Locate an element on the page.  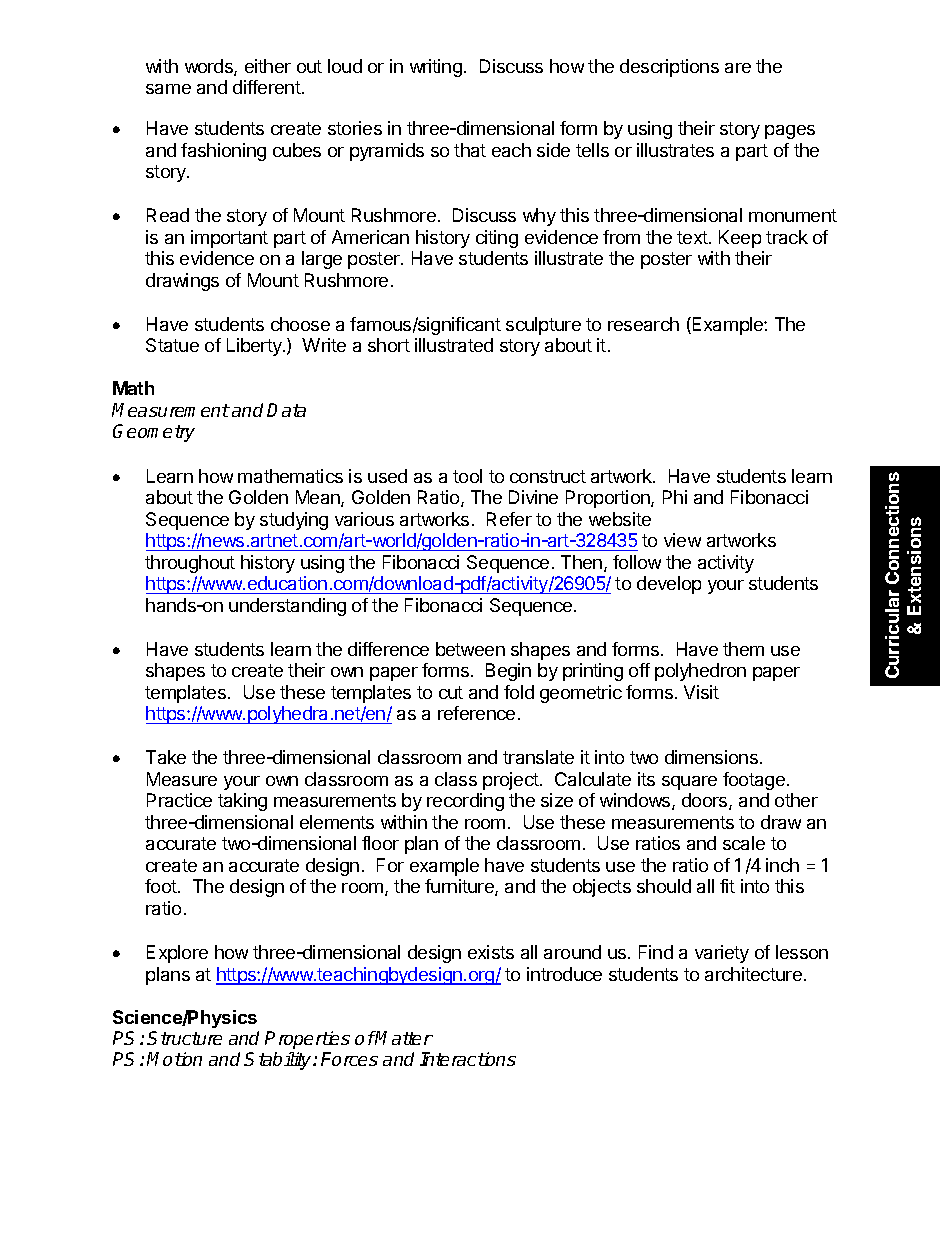
descriptions is located at coordinates (669, 68).
